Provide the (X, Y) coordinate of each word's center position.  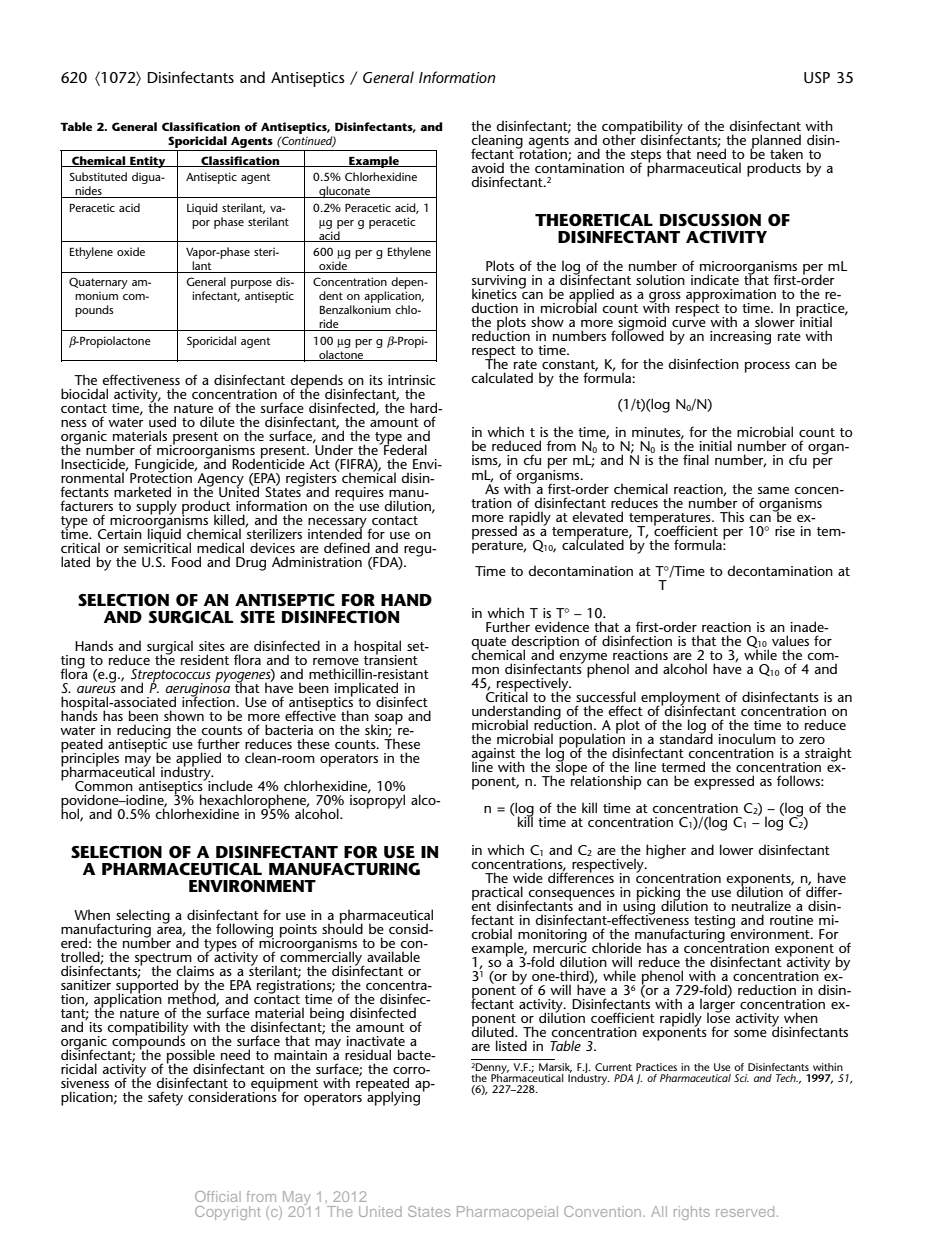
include (229, 784)
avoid (488, 167)
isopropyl (377, 800)
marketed (142, 491)
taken (786, 153)
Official (218, 1196)
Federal (404, 448)
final (696, 459)
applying (393, 1097)
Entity (148, 162)
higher (666, 851)
